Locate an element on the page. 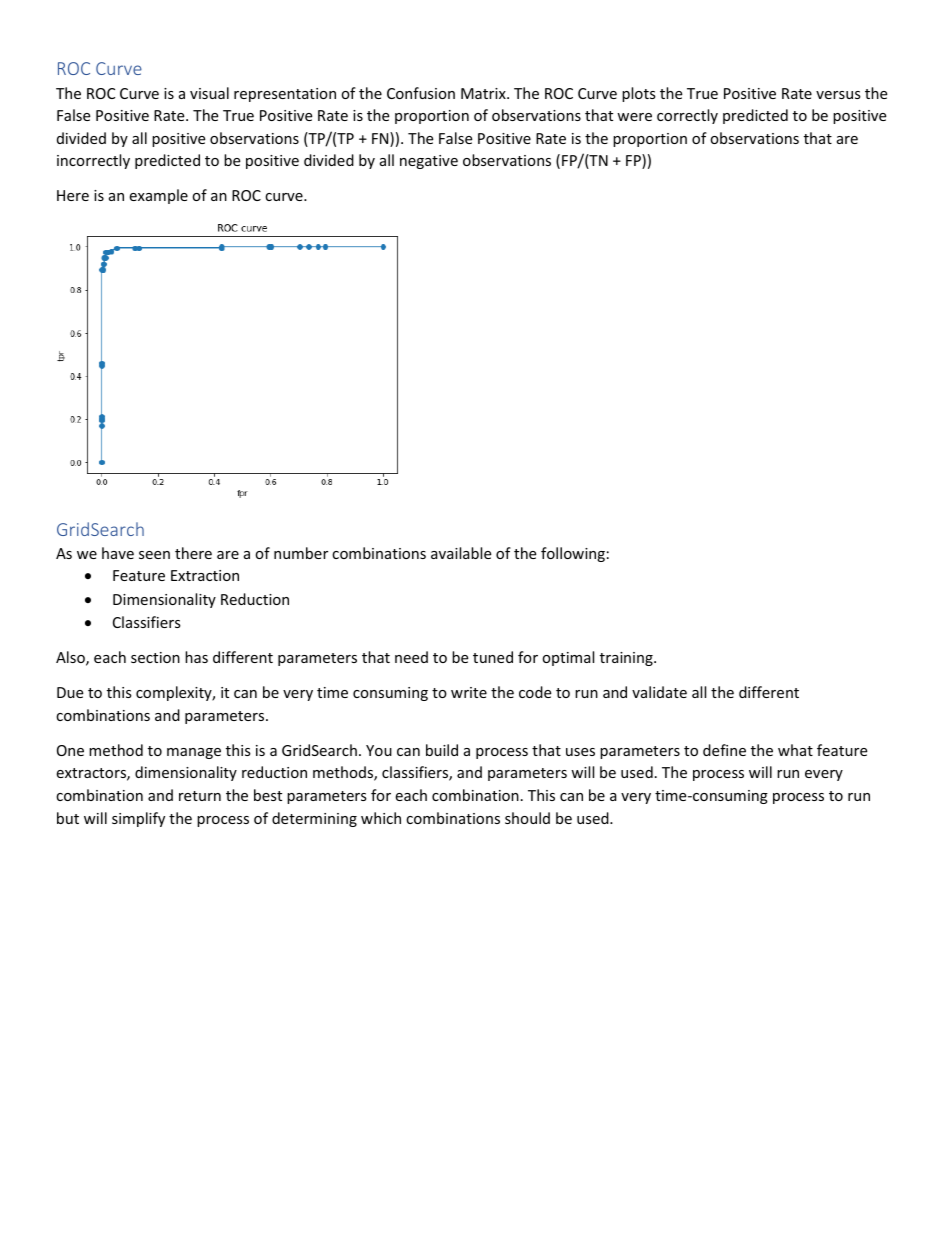  Matrix is located at coordinates (484, 93).
